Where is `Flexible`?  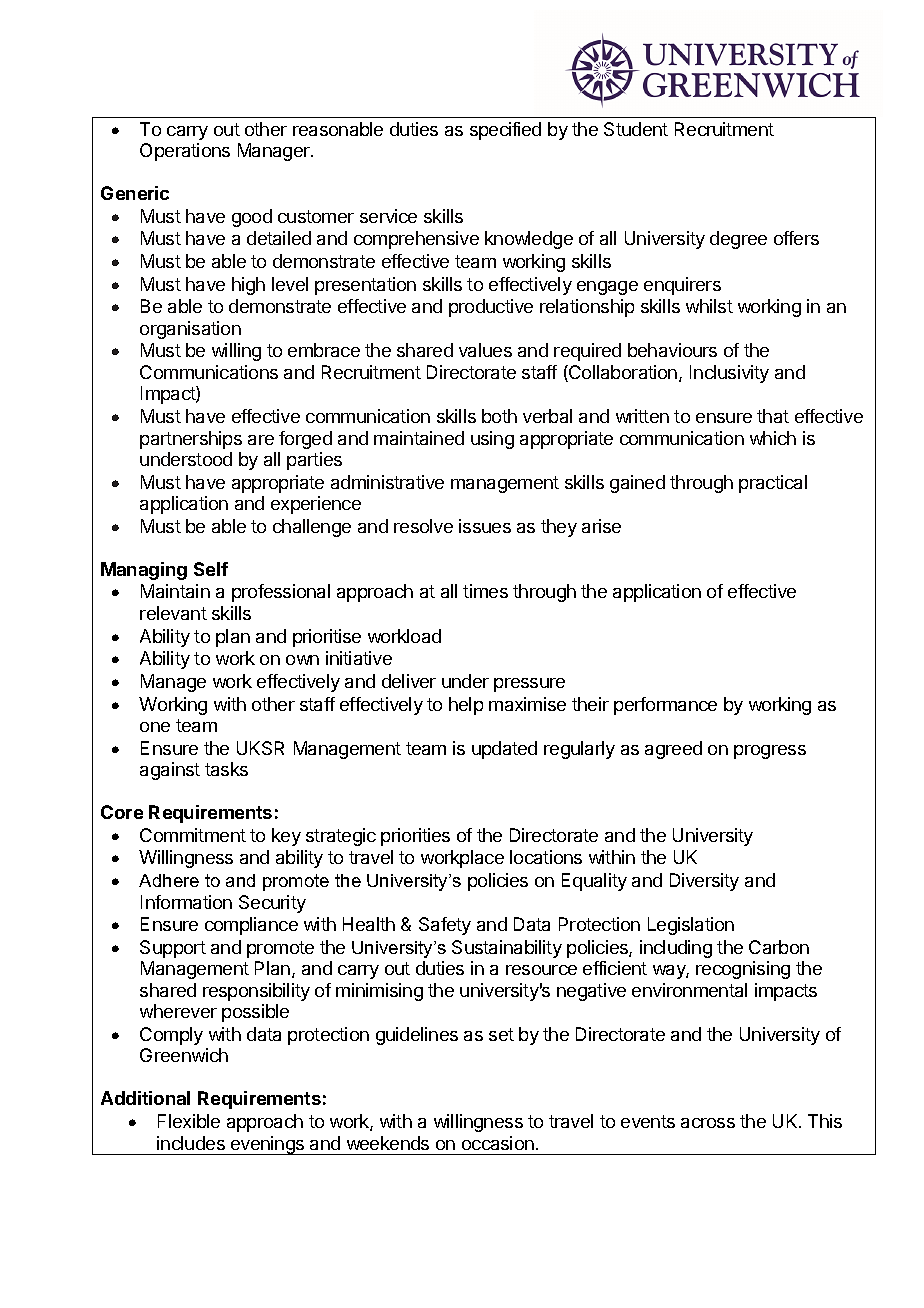
Flexible is located at coordinates (189, 1121).
